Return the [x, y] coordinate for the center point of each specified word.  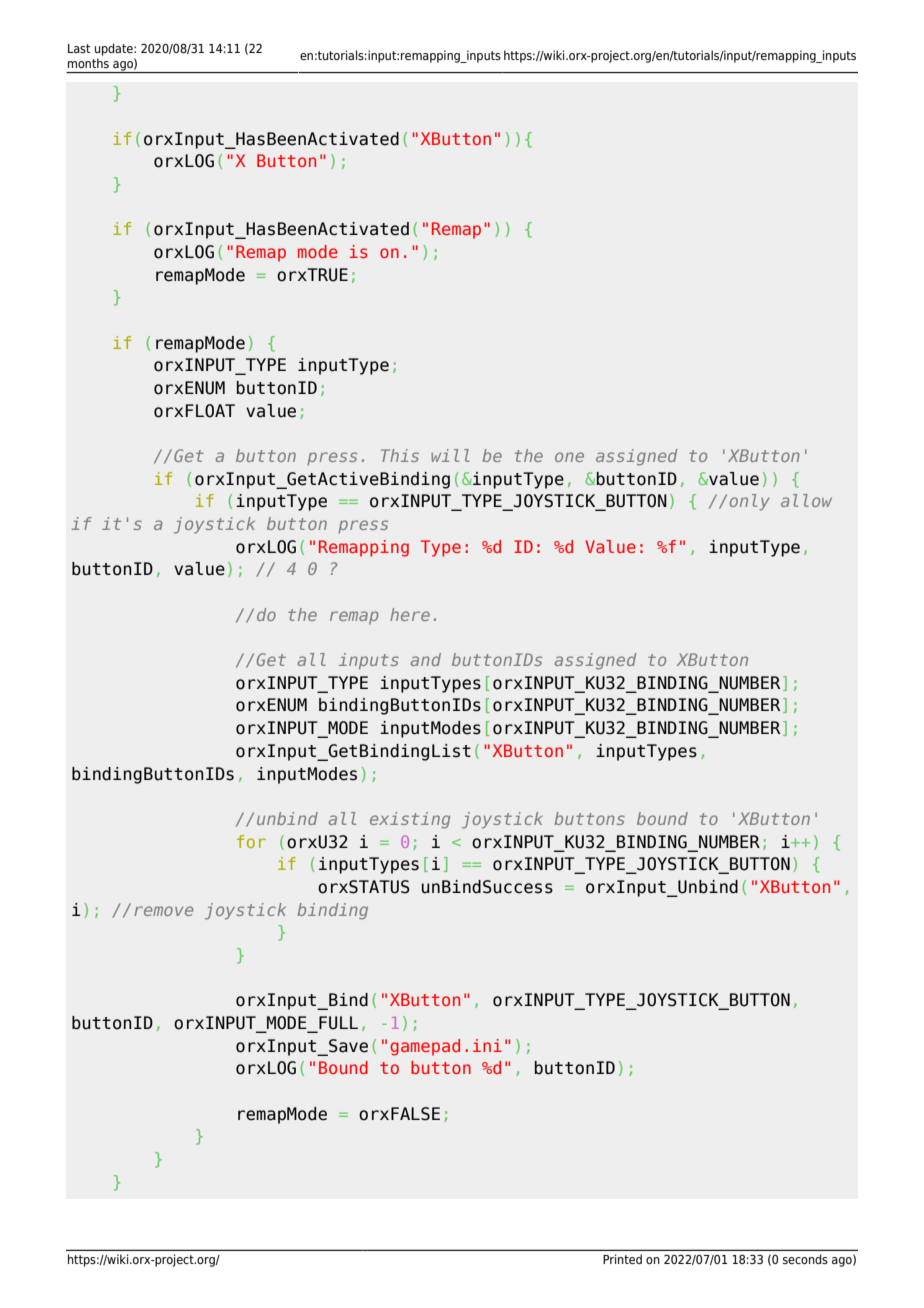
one [569, 457]
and [426, 659]
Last [79, 48]
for [251, 841]
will [450, 455]
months [88, 63]
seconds [805, 1259]
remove [163, 911]
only [750, 502]
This [400, 455]
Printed [622, 1259]
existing [410, 820]
